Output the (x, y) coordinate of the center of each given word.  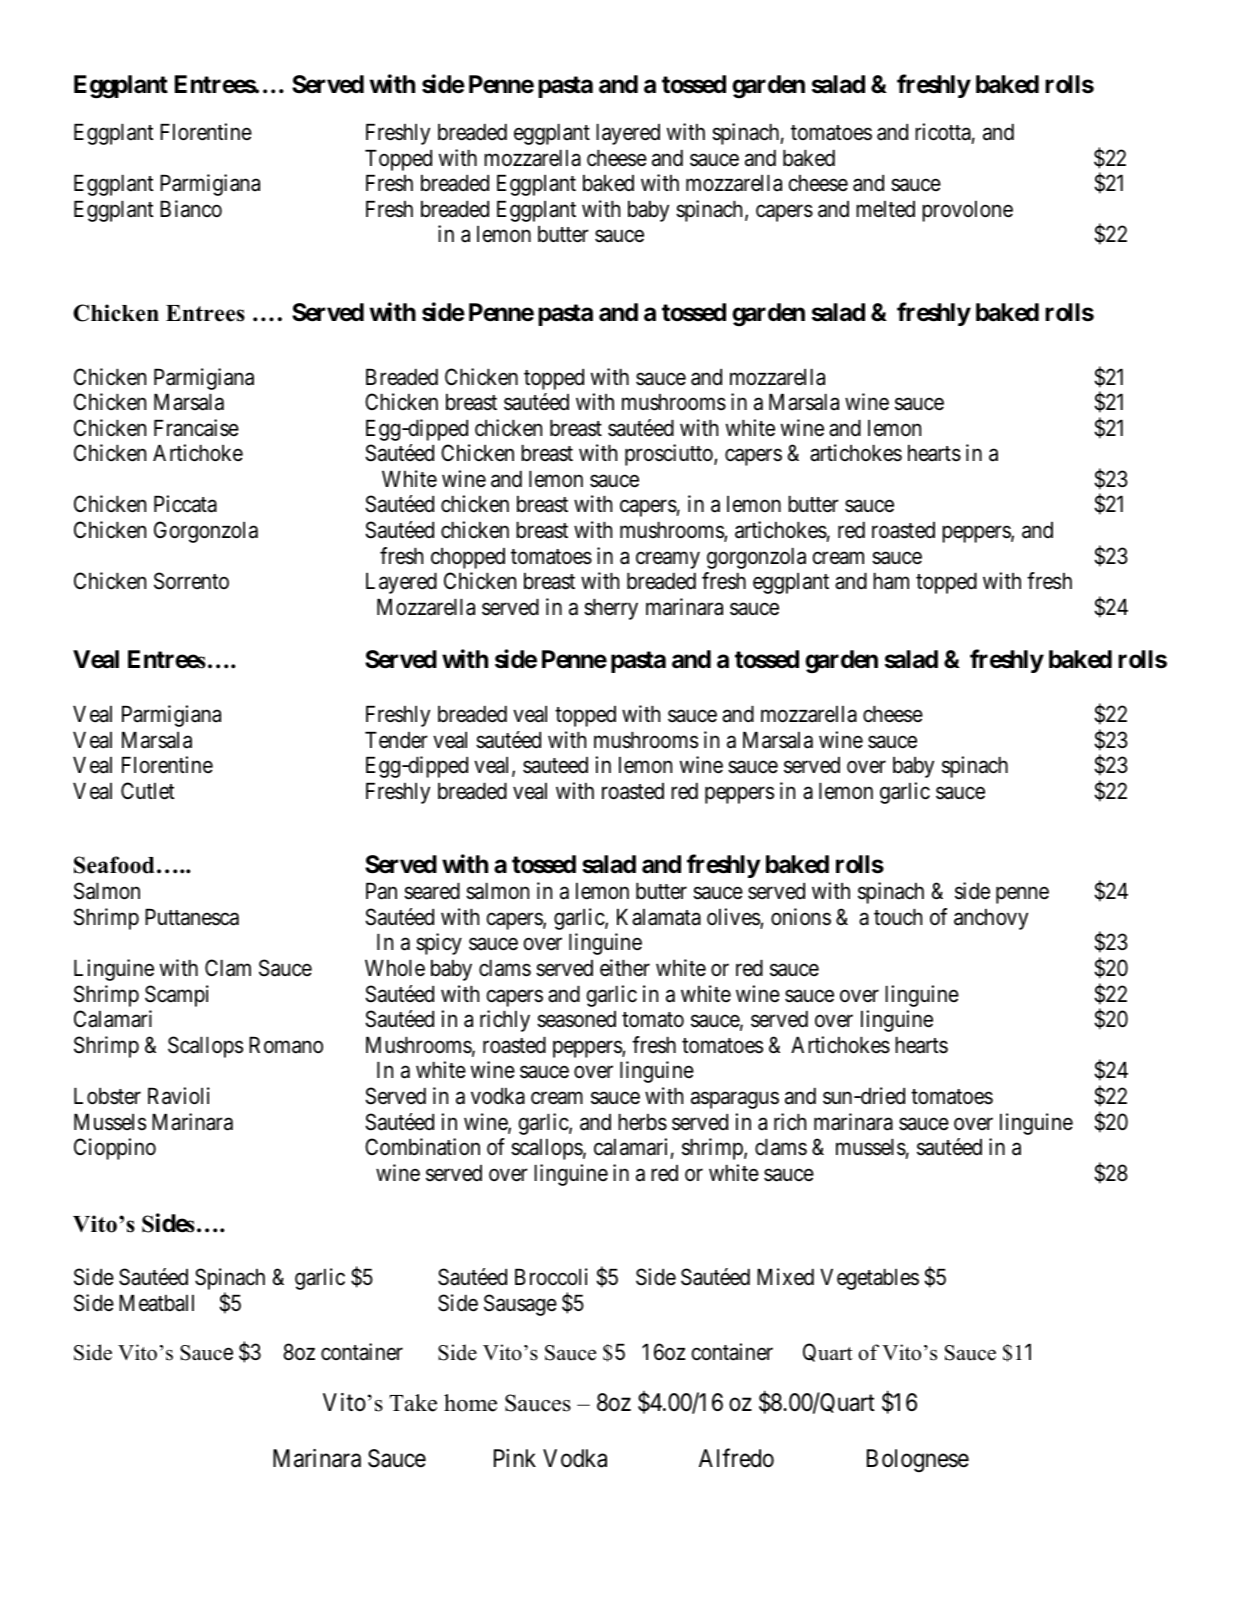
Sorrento (191, 581)
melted (885, 209)
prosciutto (670, 455)
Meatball (156, 1303)
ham (891, 581)
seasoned (576, 1019)
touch (898, 917)
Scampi (177, 996)
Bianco (191, 209)
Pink (515, 1458)
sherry (611, 609)
